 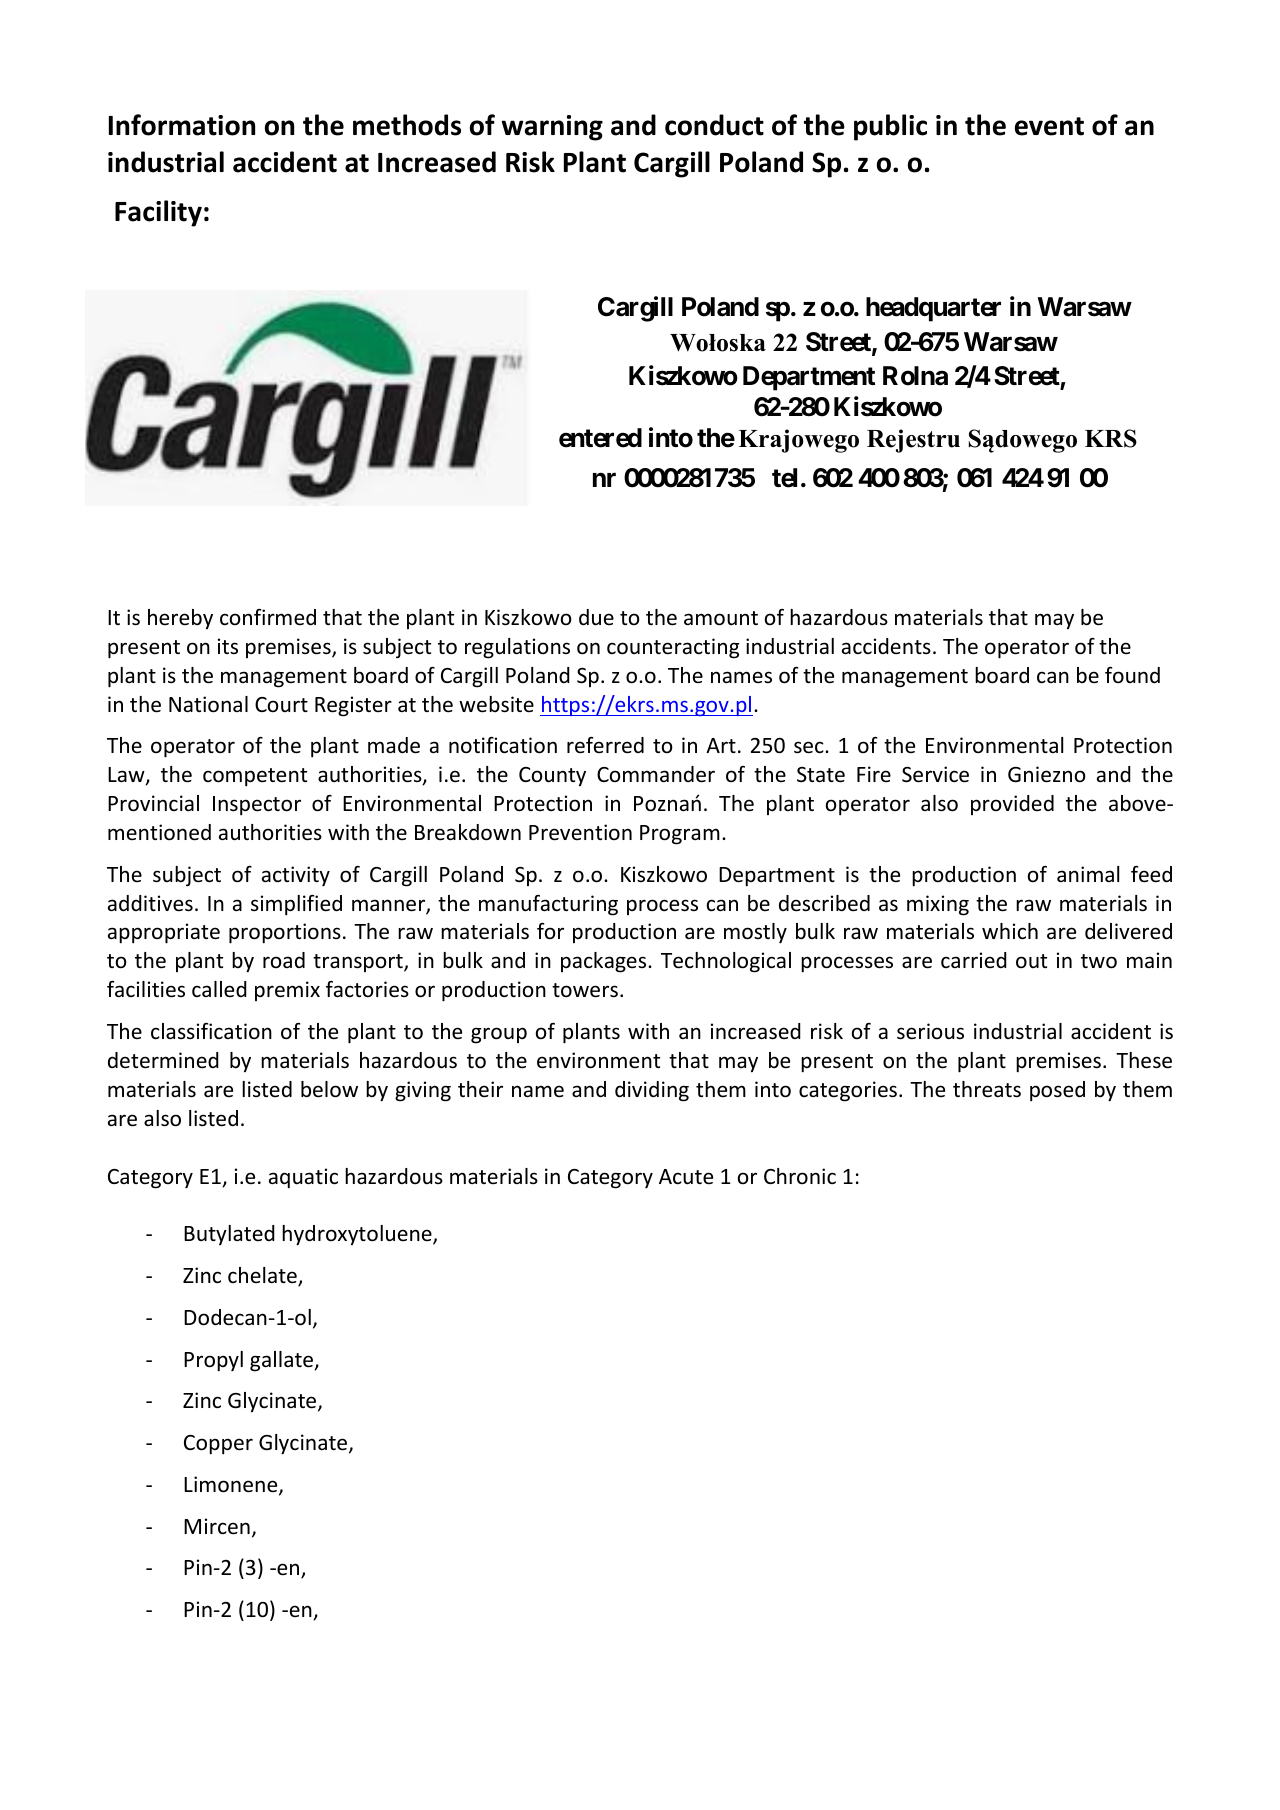 I want to click on found, so click(x=1132, y=675).
